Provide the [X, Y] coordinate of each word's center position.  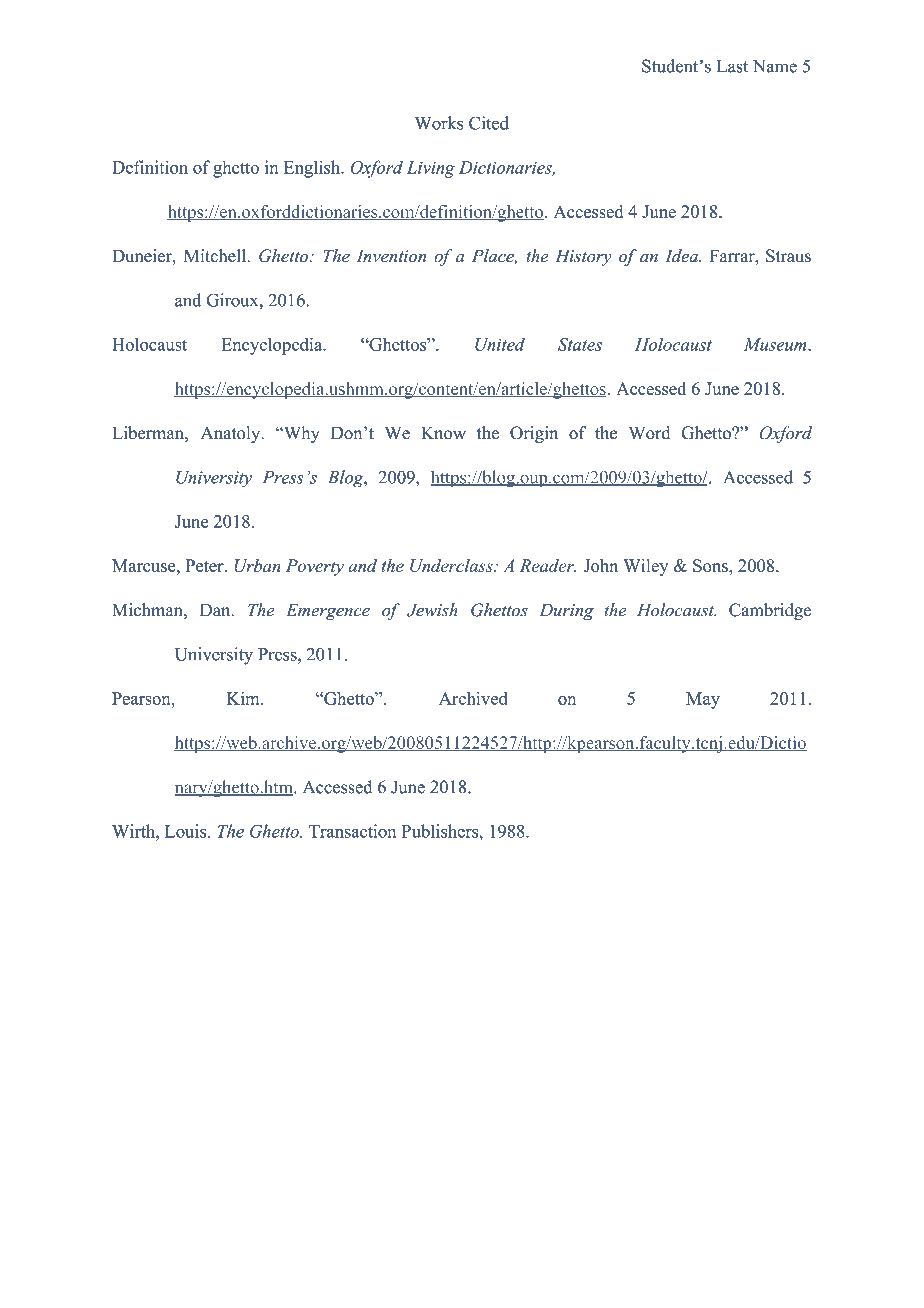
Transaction [353, 831]
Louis [187, 831]
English [313, 169]
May [703, 700]
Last [732, 66]
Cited [489, 123]
